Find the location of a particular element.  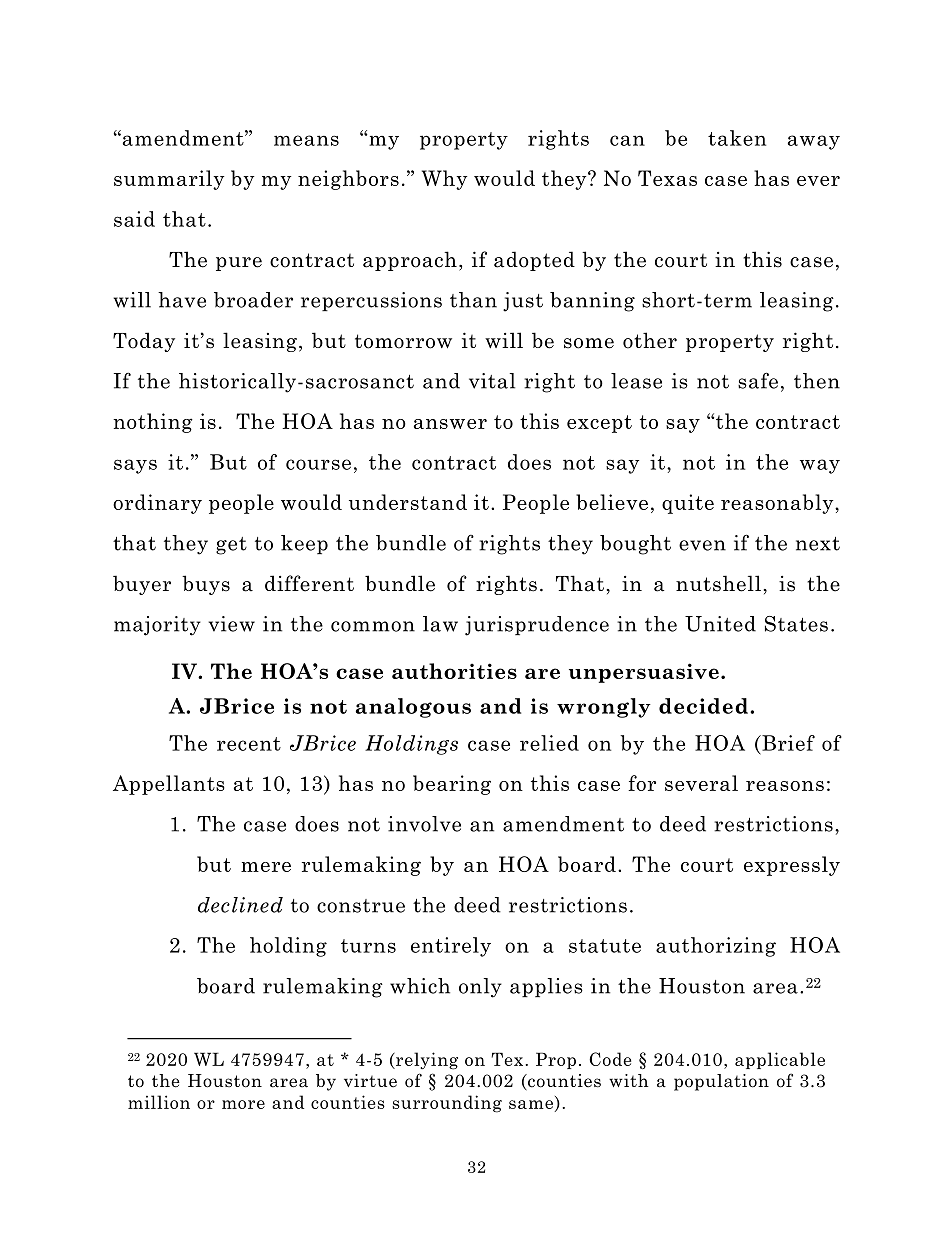

reasons is located at coordinates (785, 786).
